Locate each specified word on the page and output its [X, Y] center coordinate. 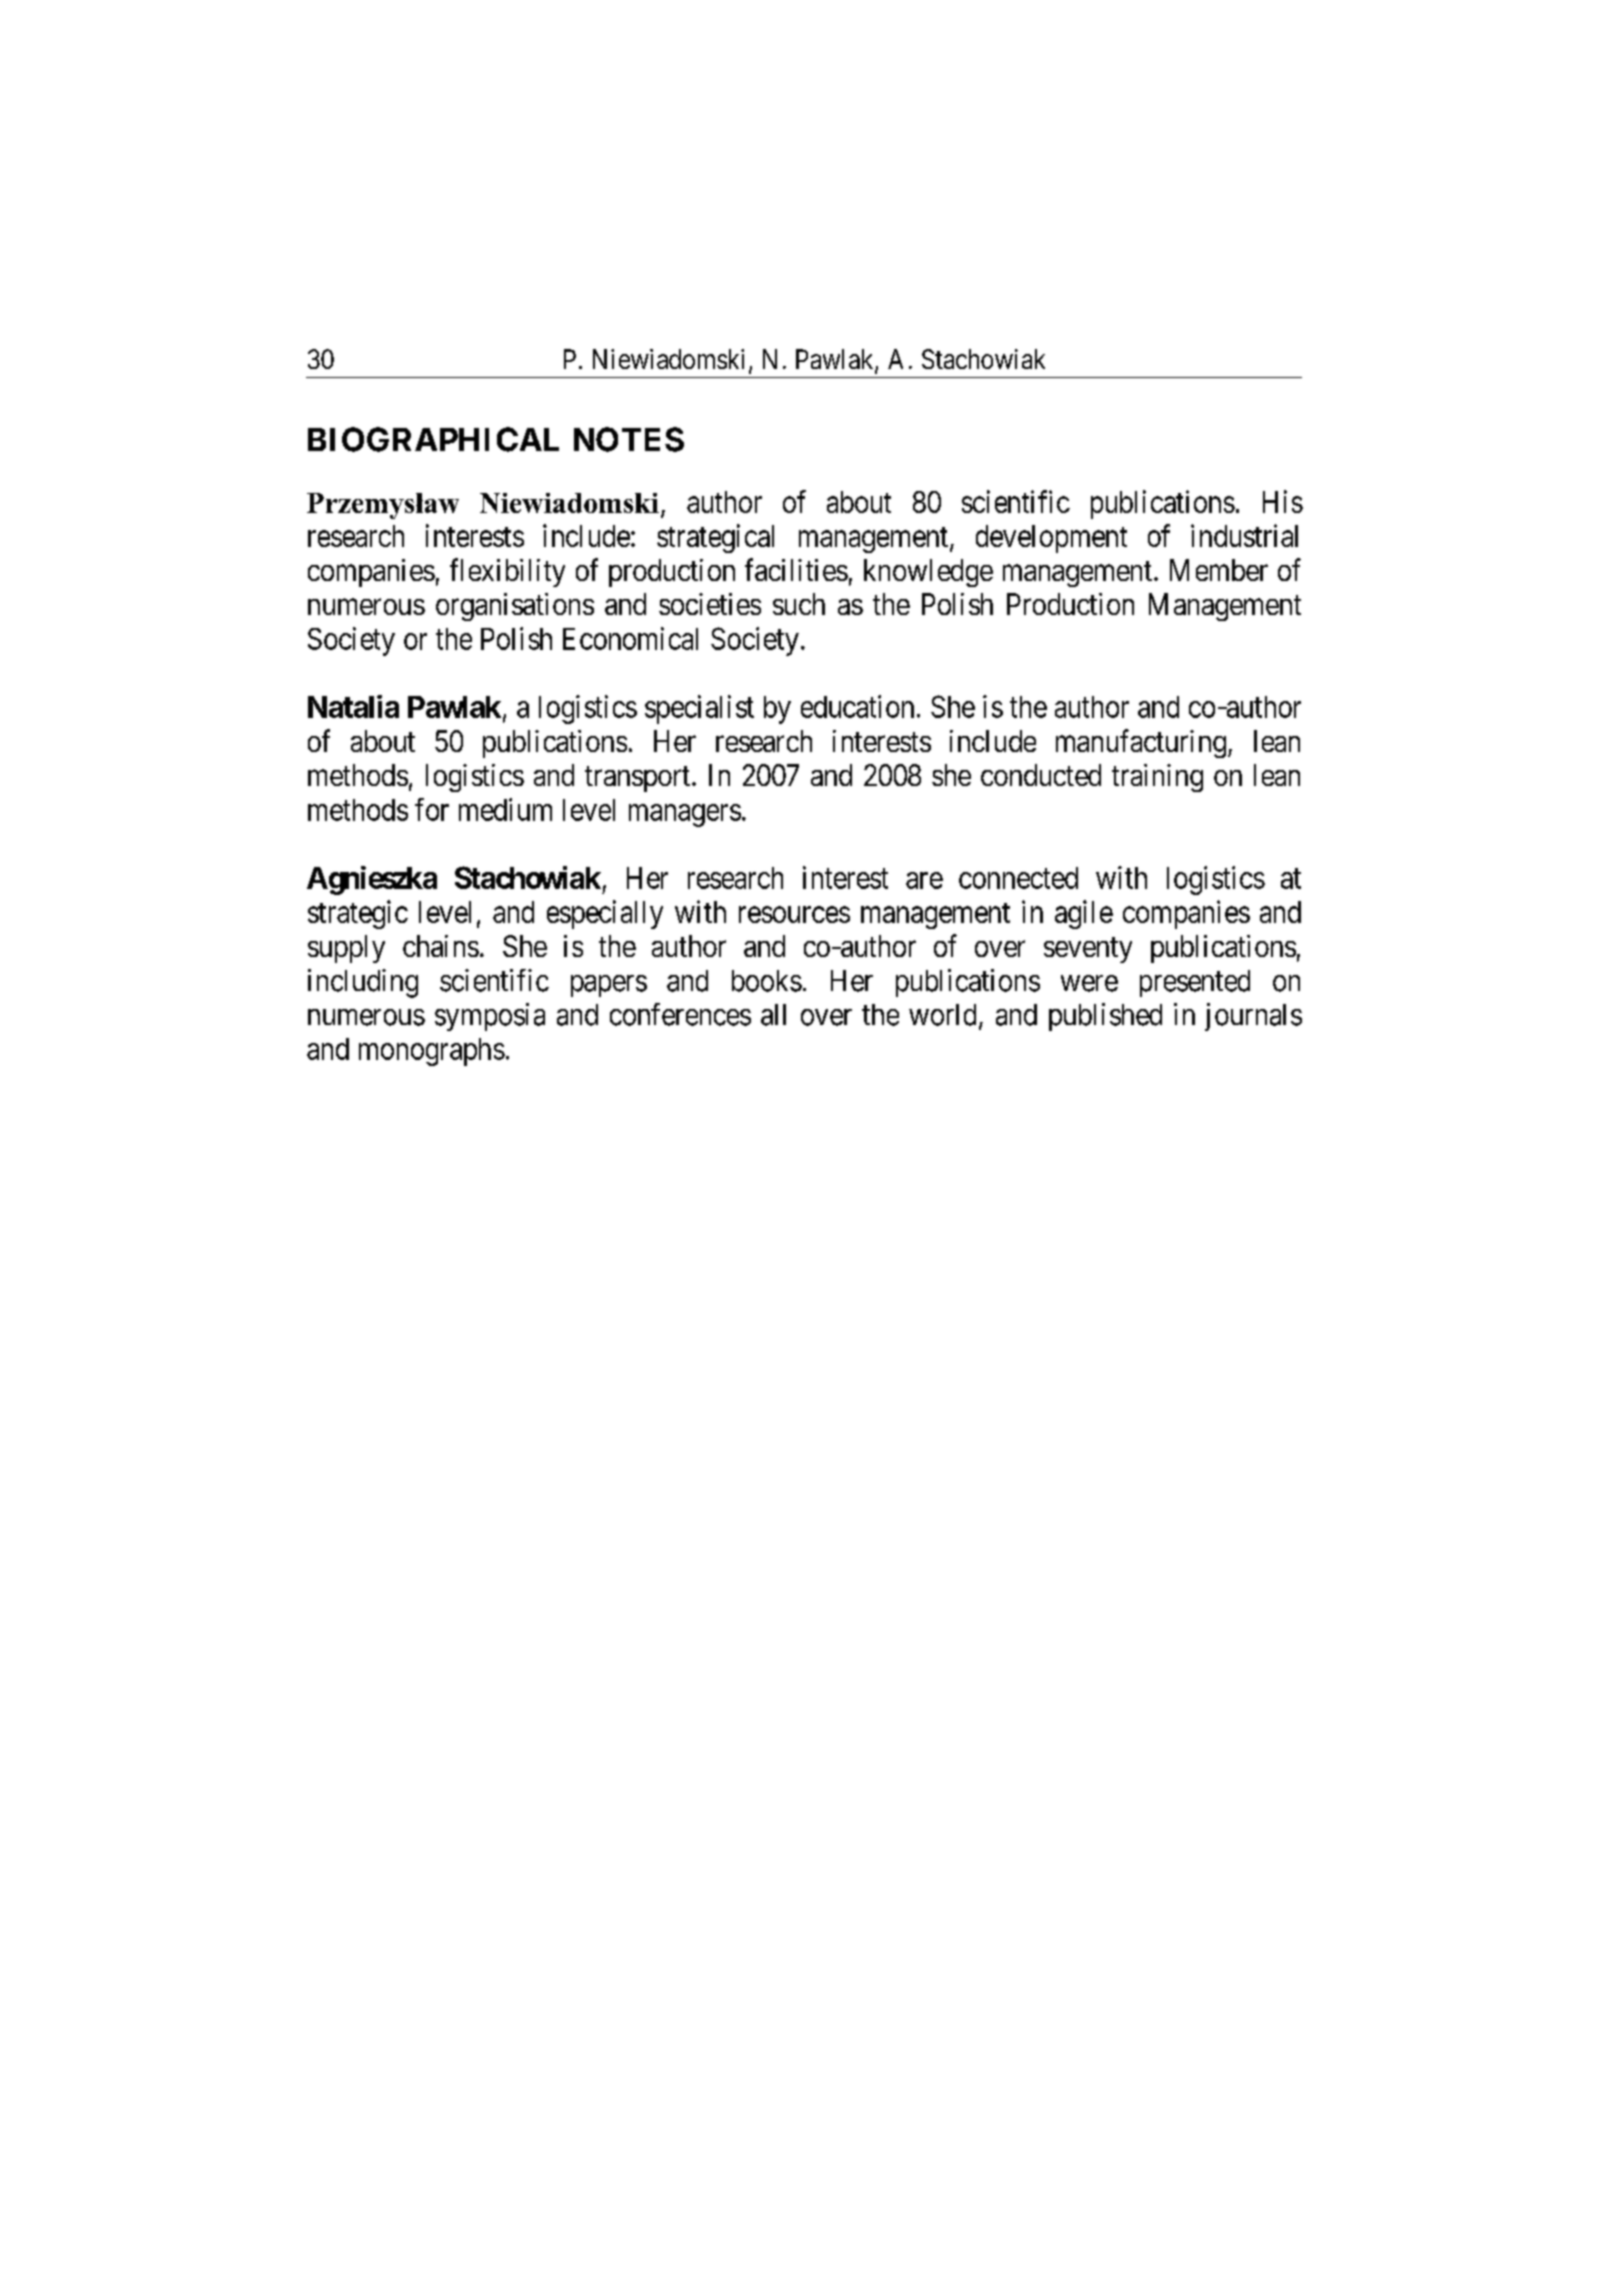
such [799, 604]
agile [1084, 914]
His [1283, 501]
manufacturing [1142, 743]
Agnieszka [372, 880]
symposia [490, 1017]
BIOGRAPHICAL [433, 439]
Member [1219, 570]
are [924, 880]
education [857, 706]
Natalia [353, 706]
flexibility [507, 572]
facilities [796, 569]
